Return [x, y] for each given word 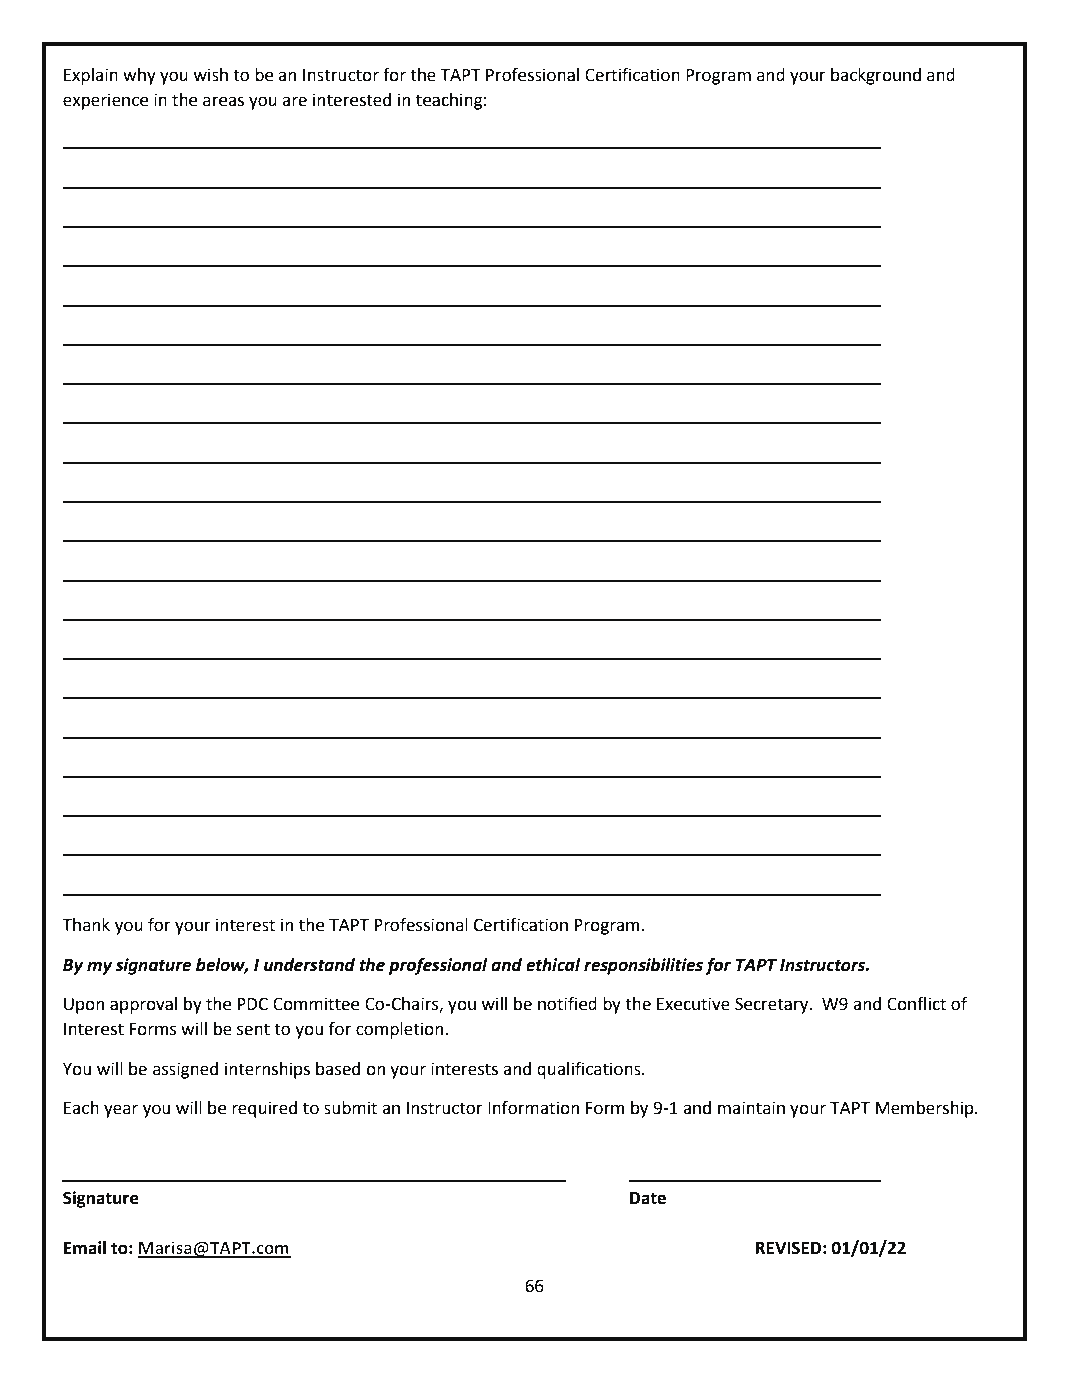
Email [85, 1248]
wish [210, 75]
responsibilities [643, 966]
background [876, 76]
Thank [86, 925]
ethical [553, 965]
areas [223, 101]
